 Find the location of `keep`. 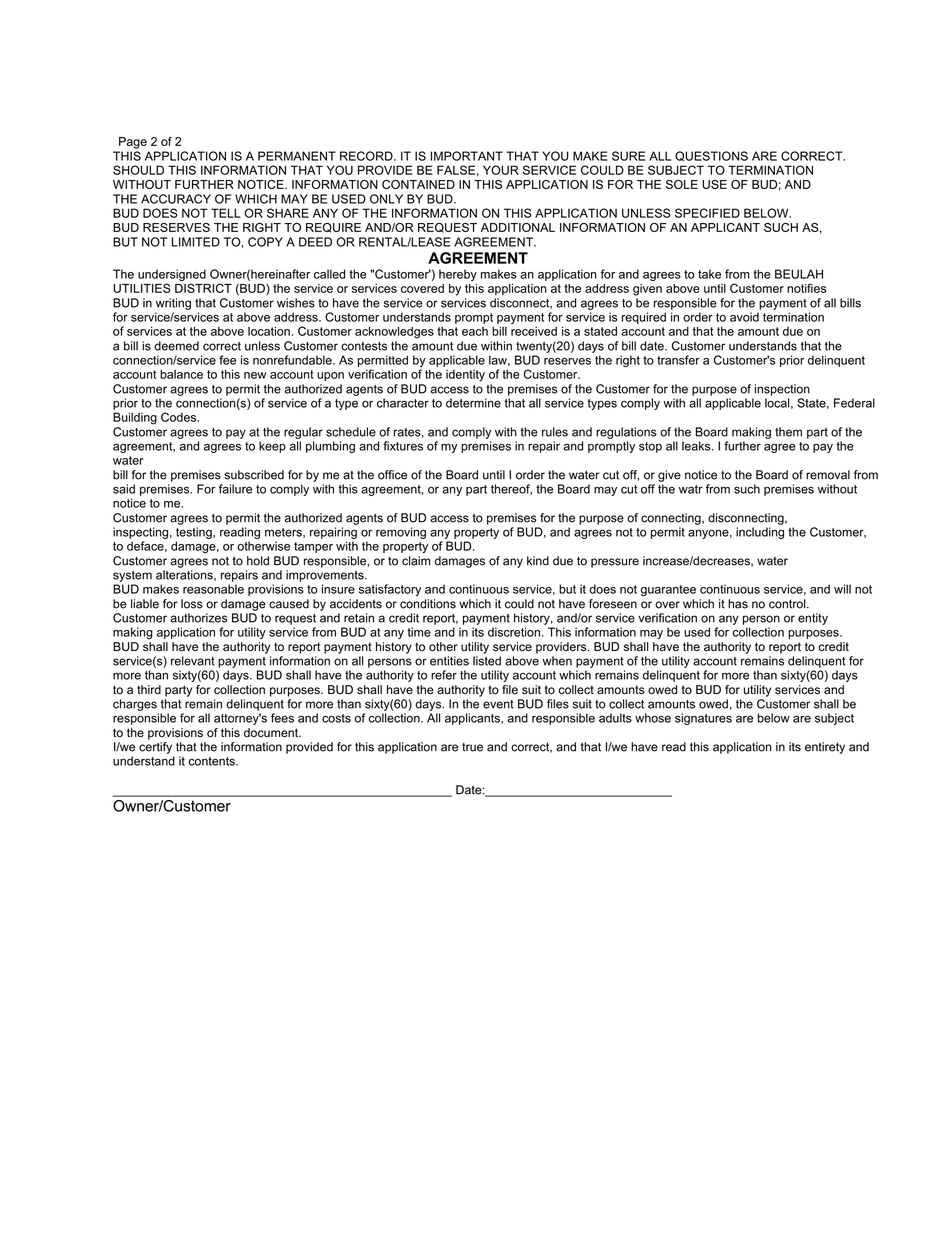

keep is located at coordinates (272, 447).
